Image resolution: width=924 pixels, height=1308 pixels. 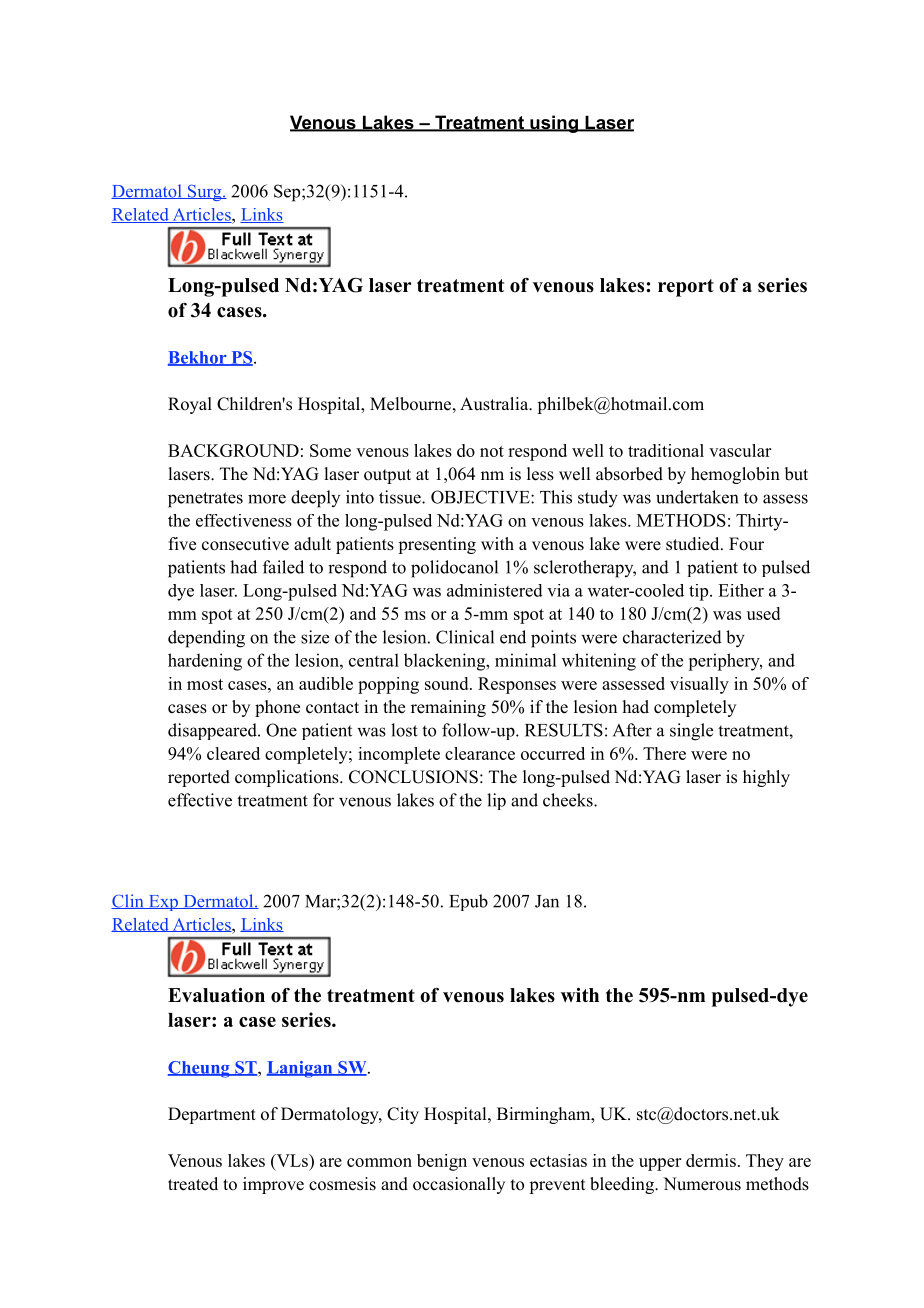 I want to click on vascular, so click(x=740, y=450).
